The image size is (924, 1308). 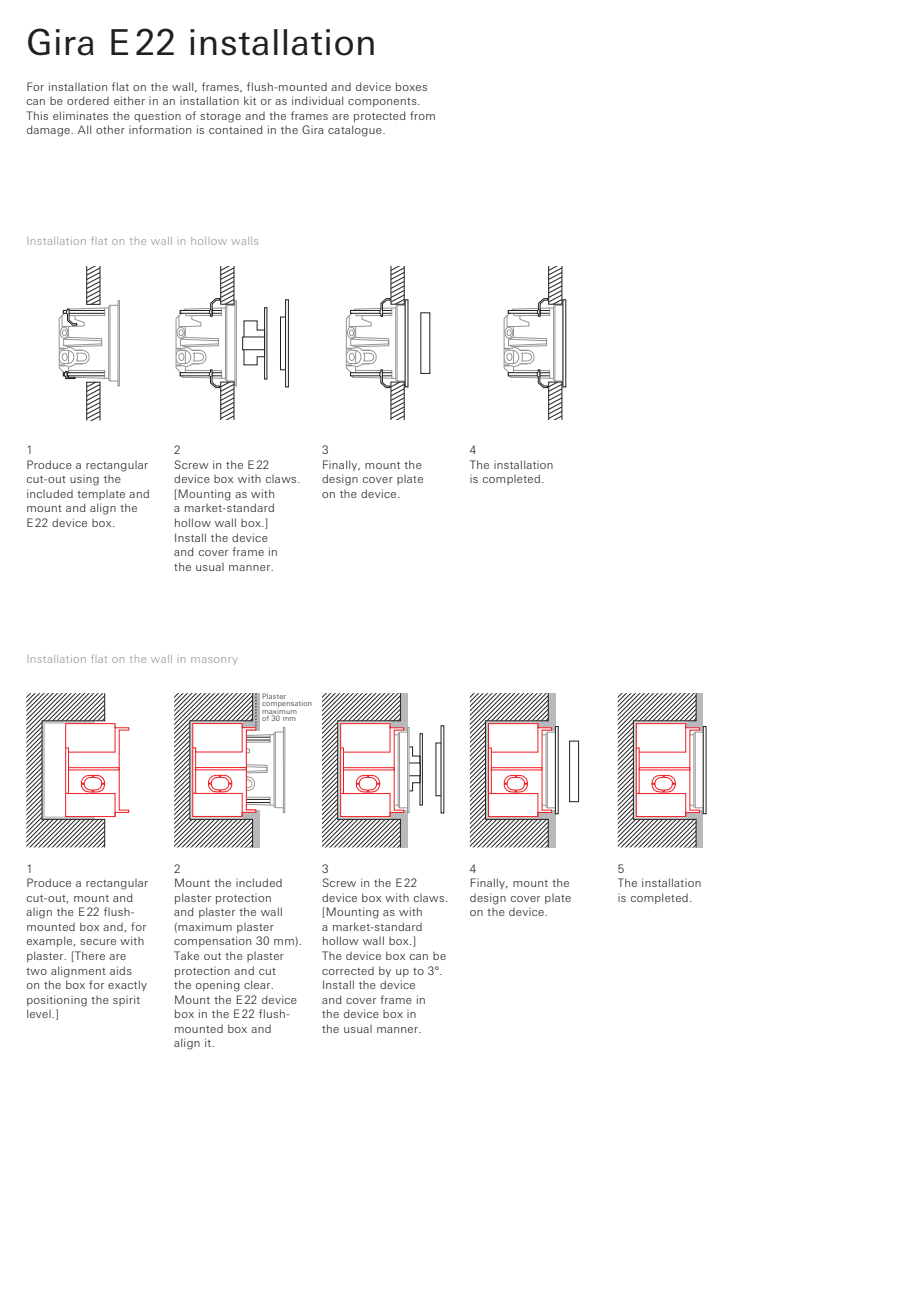 I want to click on eliminates, so click(x=80, y=115).
